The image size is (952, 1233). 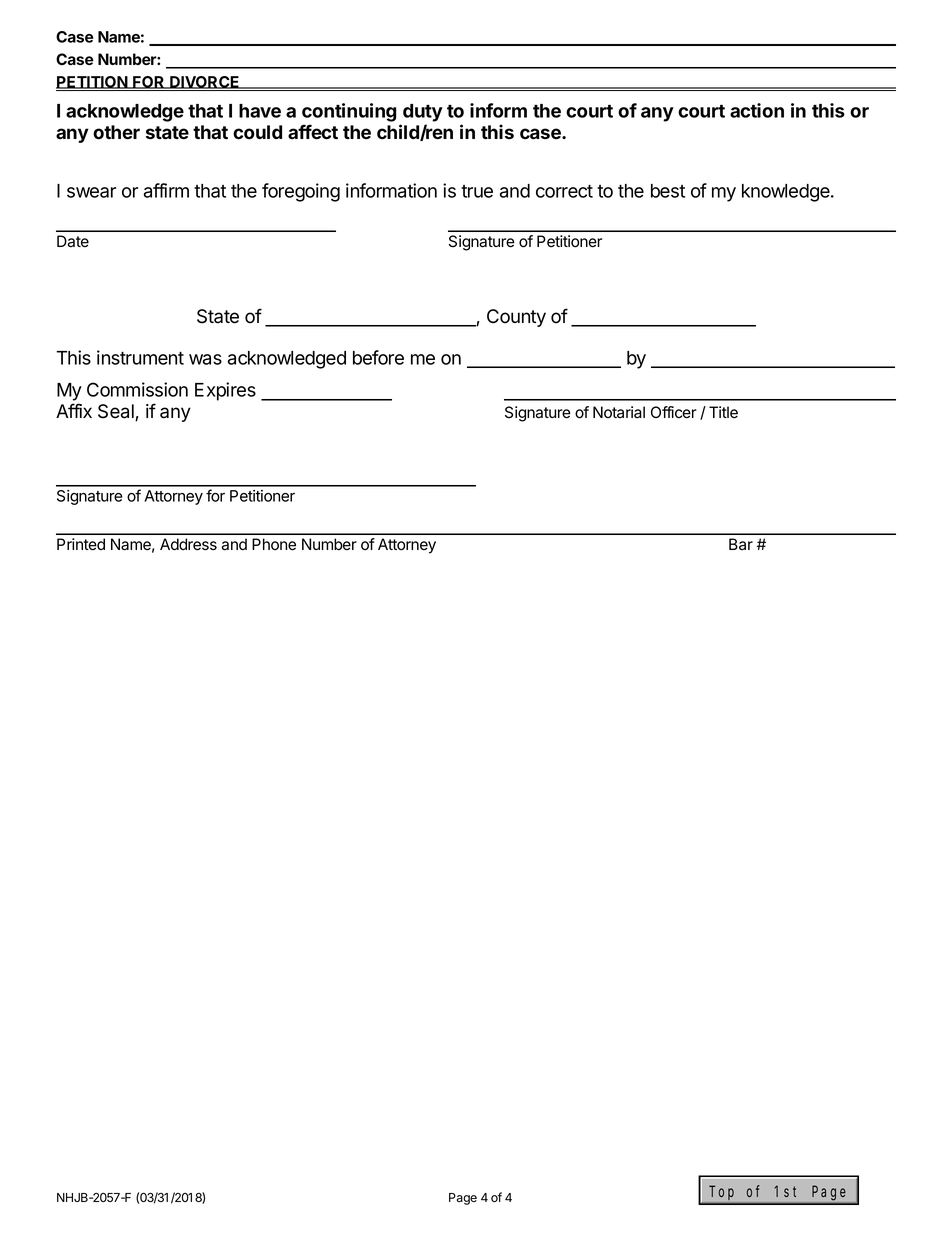 What do you see at coordinates (674, 412) in the screenshot?
I see `Officer` at bounding box center [674, 412].
